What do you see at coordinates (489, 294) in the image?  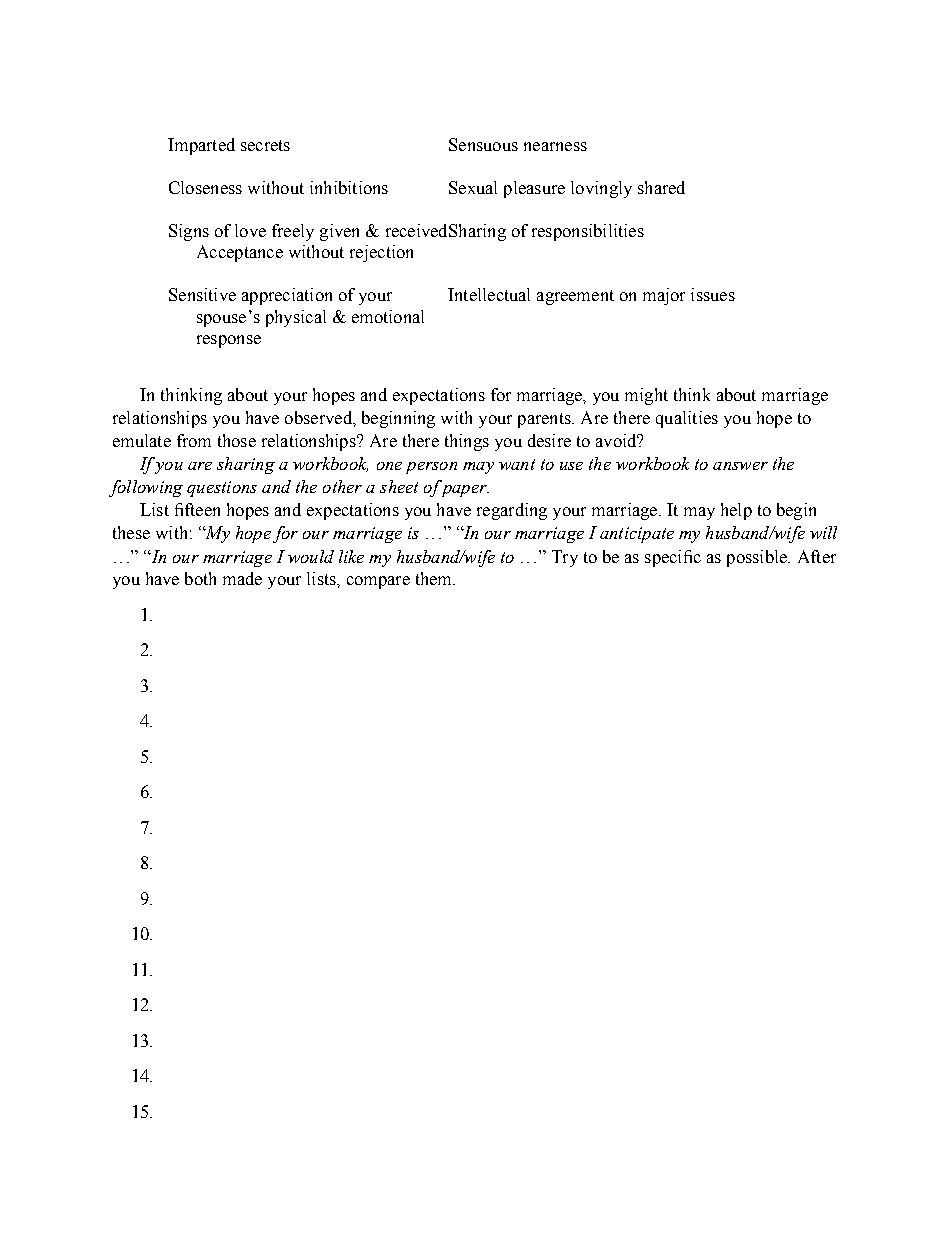 I see `Intellectual` at bounding box center [489, 294].
